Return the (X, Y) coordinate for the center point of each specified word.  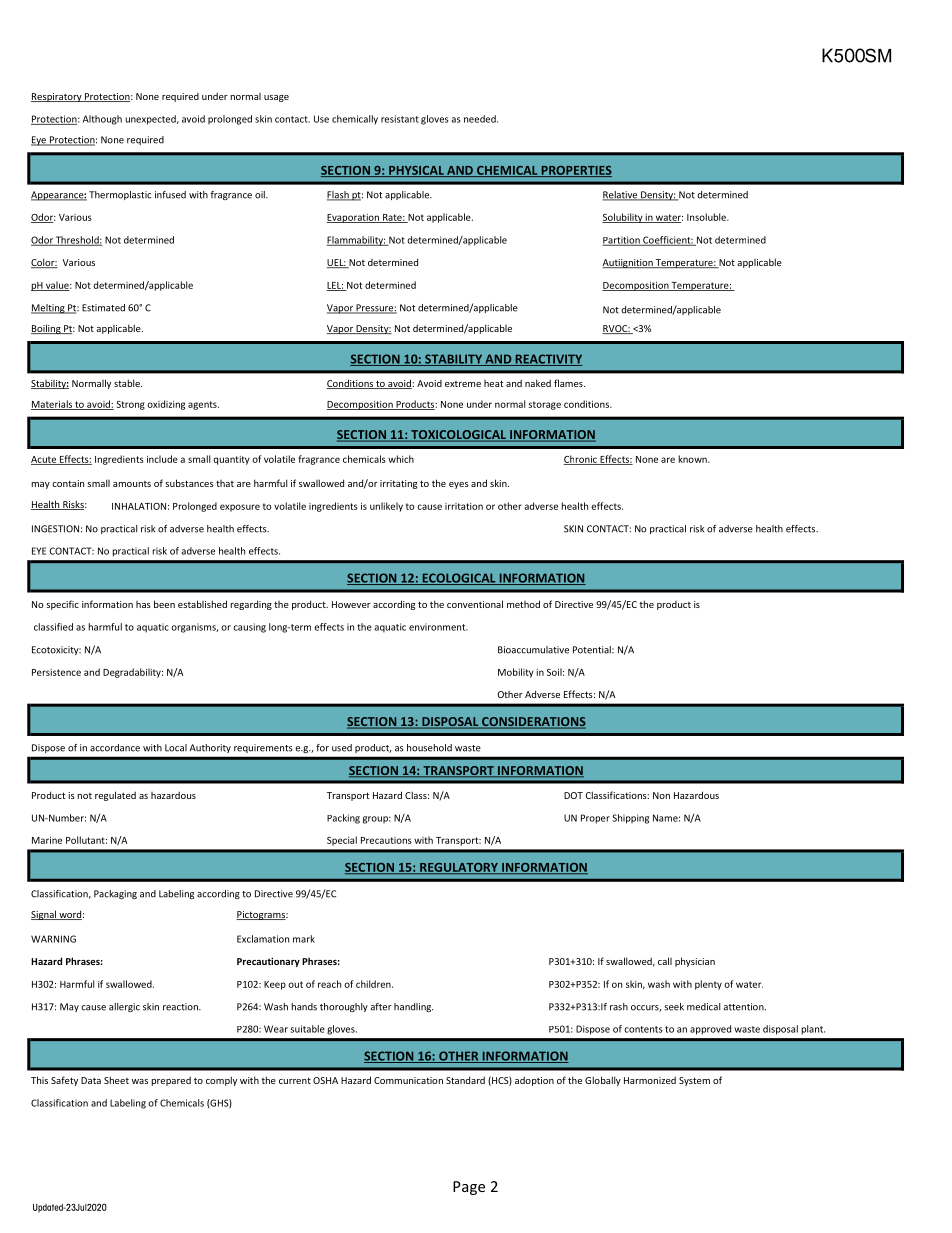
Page (469, 1188)
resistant (400, 119)
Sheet (116, 1080)
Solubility (623, 218)
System (694, 1081)
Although (102, 120)
